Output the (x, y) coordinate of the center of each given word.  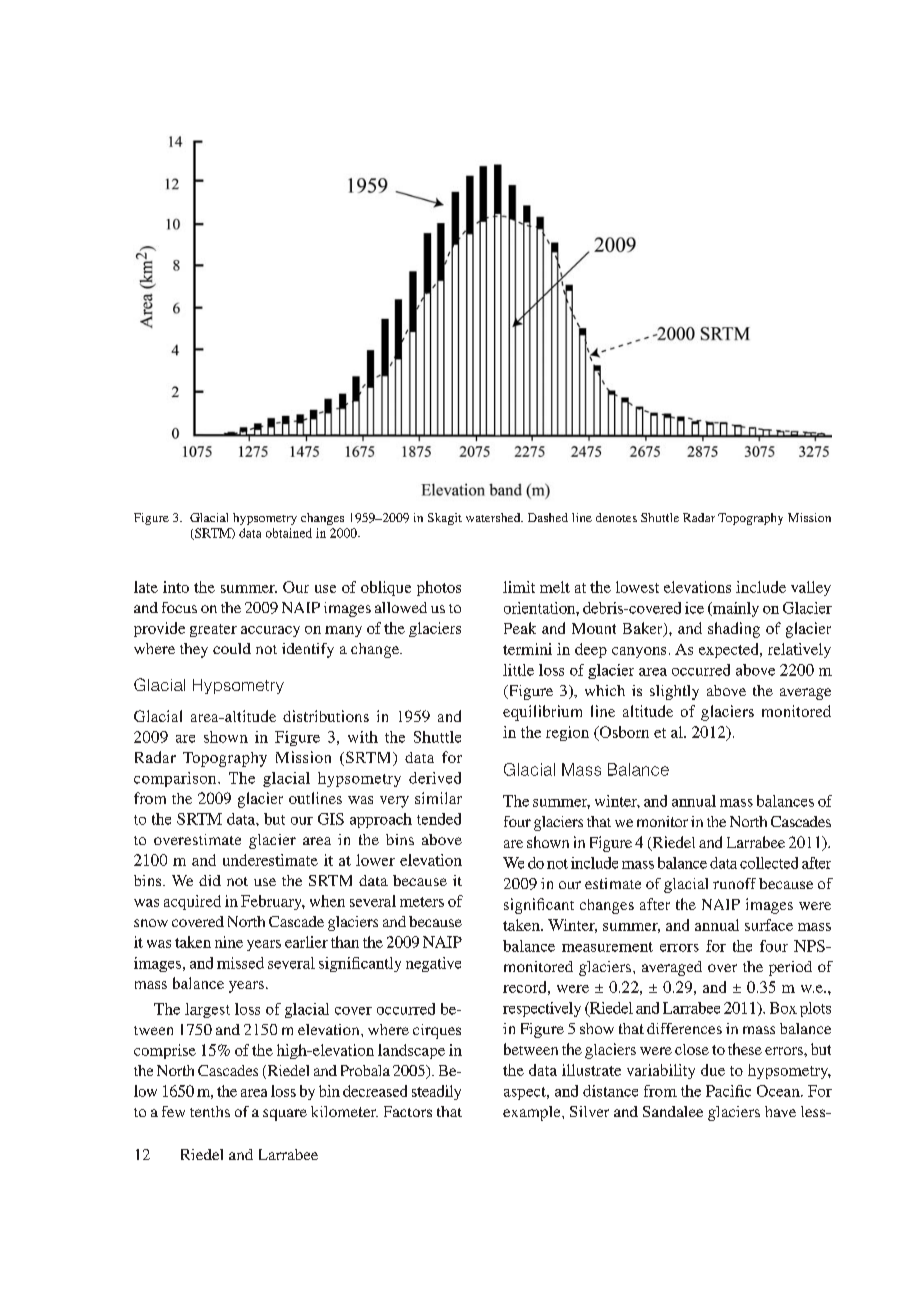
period (790, 968)
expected (730, 650)
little (518, 670)
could (232, 648)
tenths (210, 1111)
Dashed (548, 517)
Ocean (779, 1091)
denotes (616, 517)
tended (439, 819)
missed (240, 963)
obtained (289, 533)
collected (769, 863)
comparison (176, 779)
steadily (436, 1092)
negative (433, 964)
